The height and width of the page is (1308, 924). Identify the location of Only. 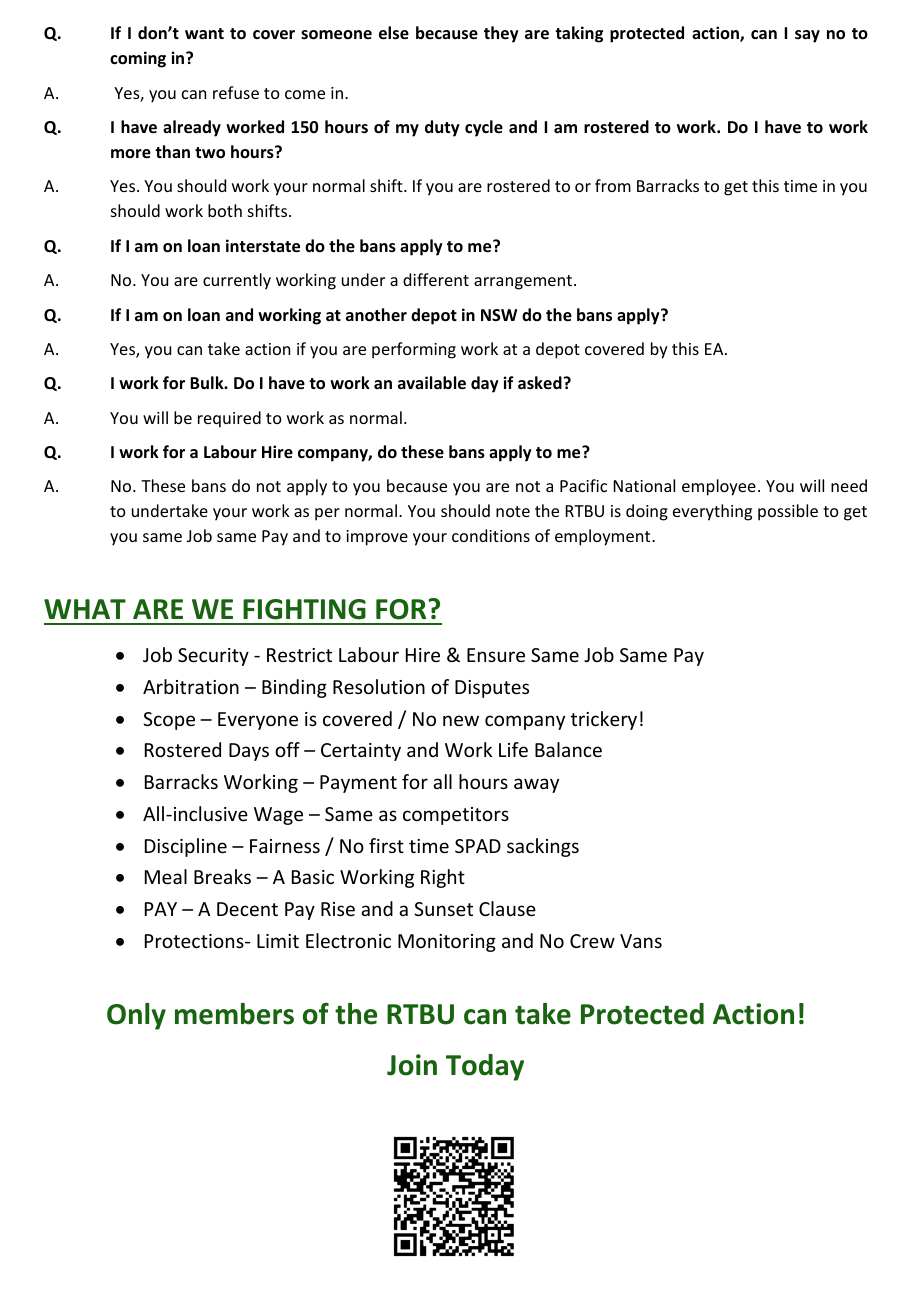
(136, 1016).
